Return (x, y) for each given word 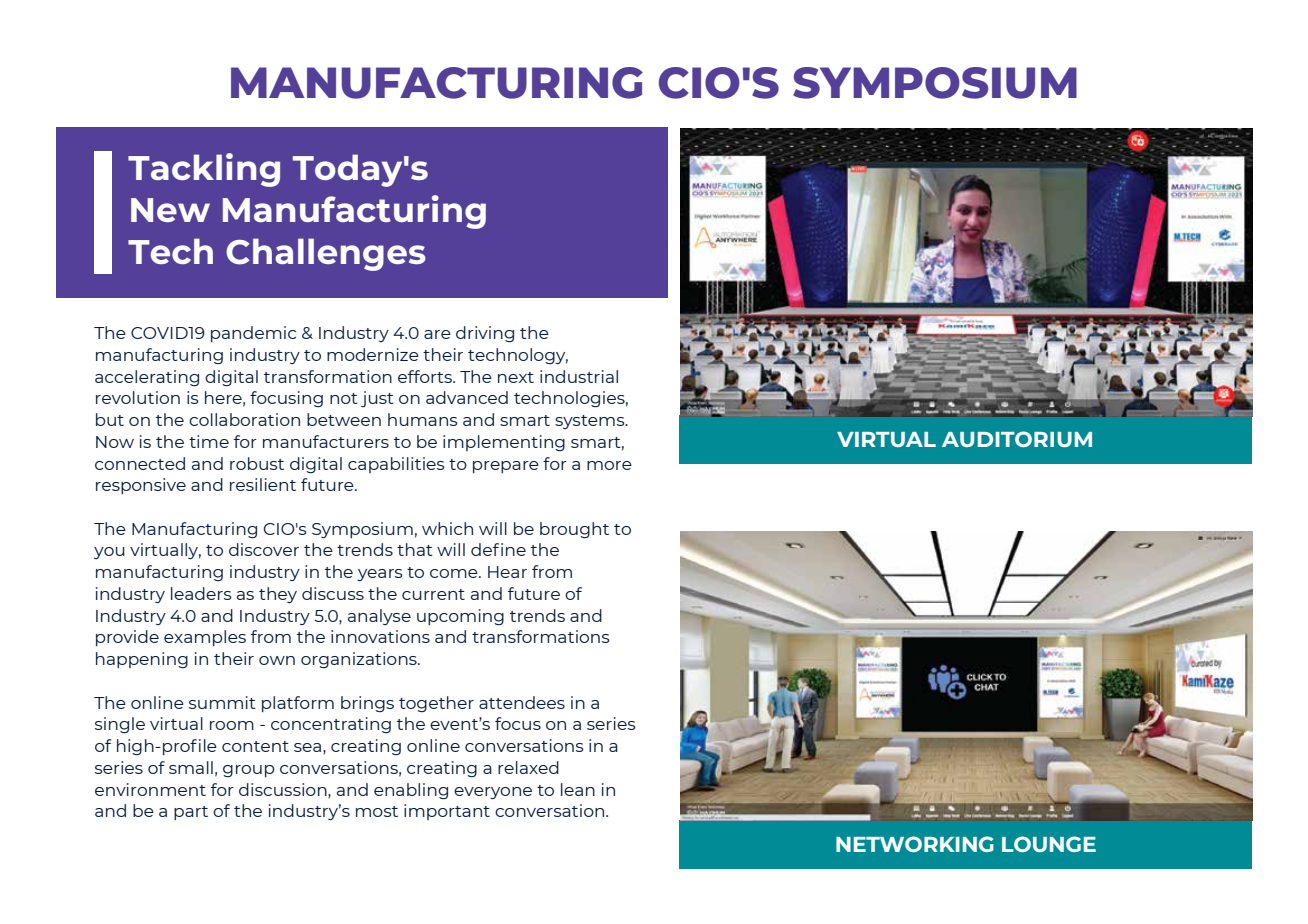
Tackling (204, 170)
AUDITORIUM (1017, 439)
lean (578, 789)
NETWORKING (915, 844)
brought (574, 530)
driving (485, 334)
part (191, 813)
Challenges (326, 254)
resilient (263, 484)
